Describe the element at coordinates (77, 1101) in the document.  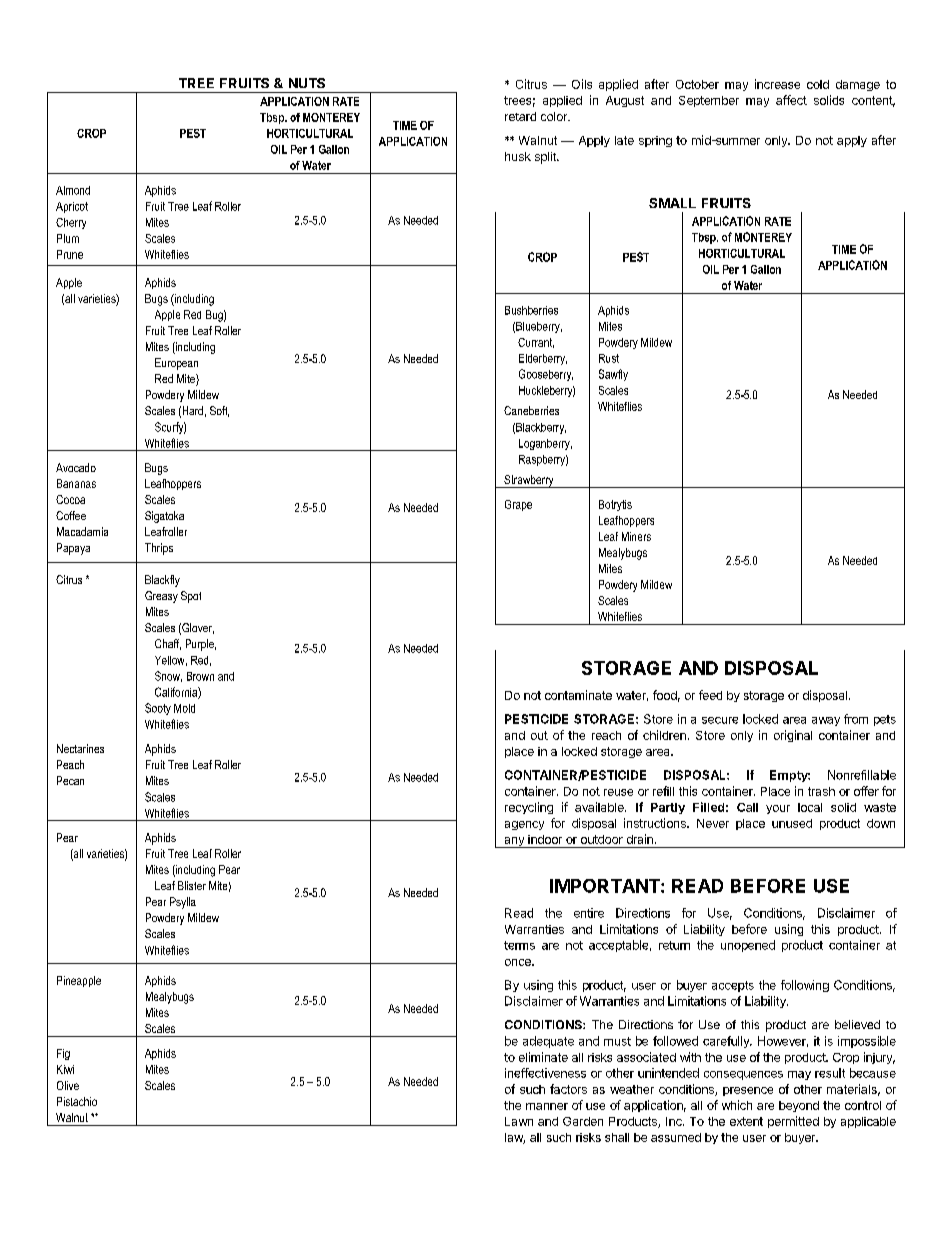
I see `Pistachio` at that location.
